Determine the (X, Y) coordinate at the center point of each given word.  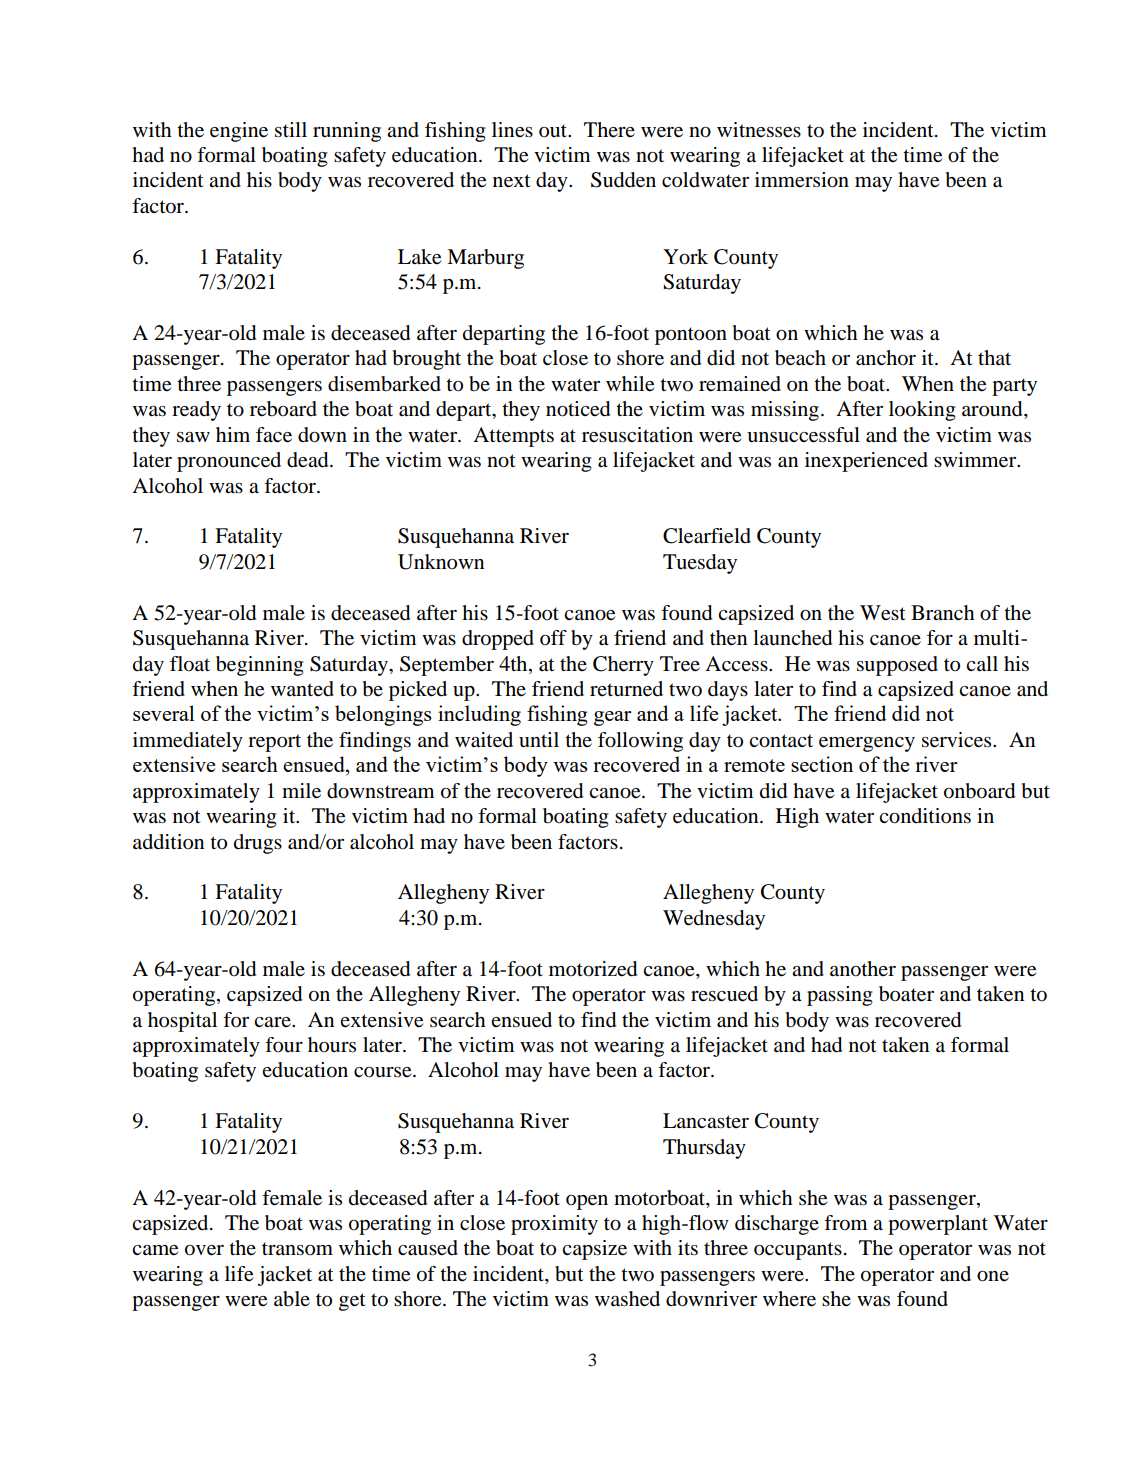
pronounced (229, 462)
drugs (258, 844)
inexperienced (866, 462)
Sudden (623, 180)
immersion (802, 180)
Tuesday (700, 564)
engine (239, 132)
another (863, 969)
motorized (593, 969)
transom (297, 1249)
